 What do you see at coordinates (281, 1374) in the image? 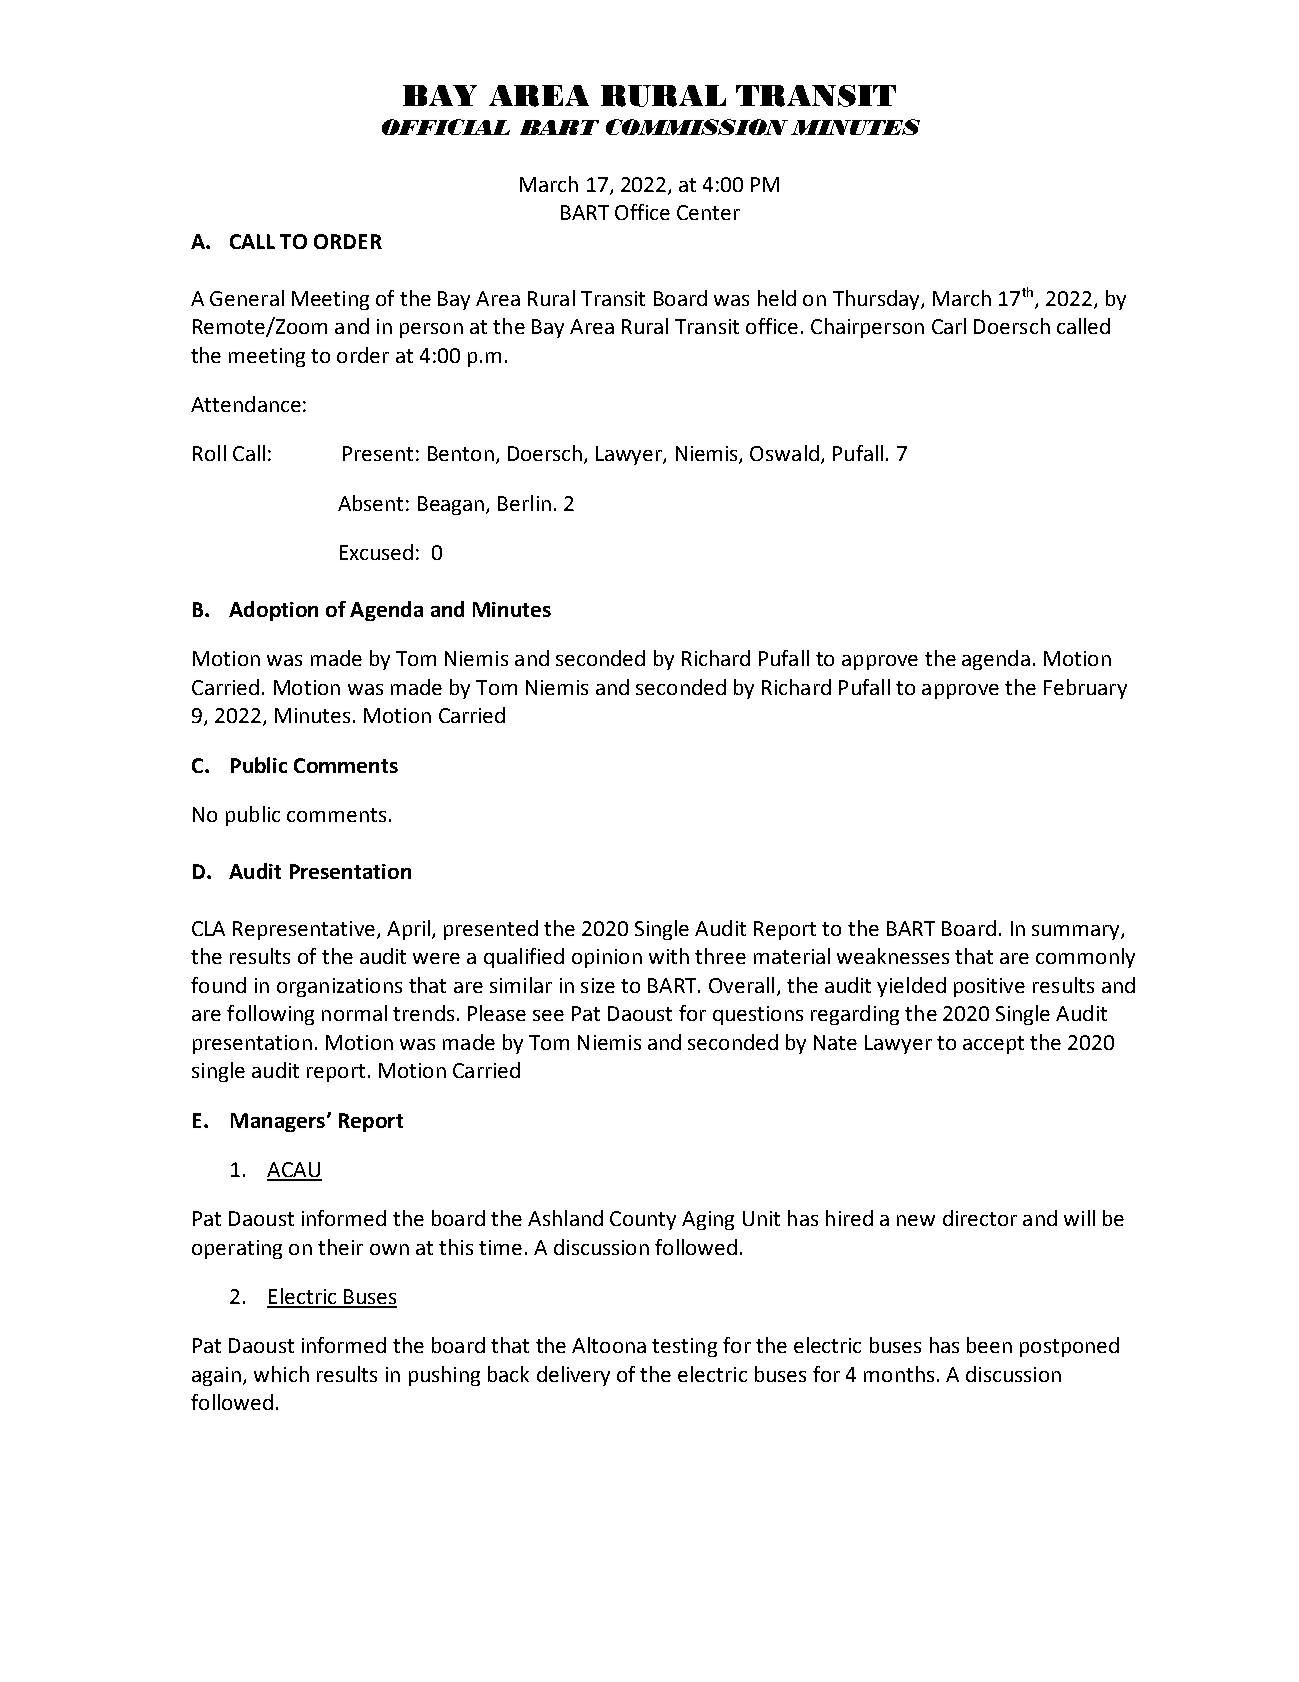
I see `which` at bounding box center [281, 1374].
